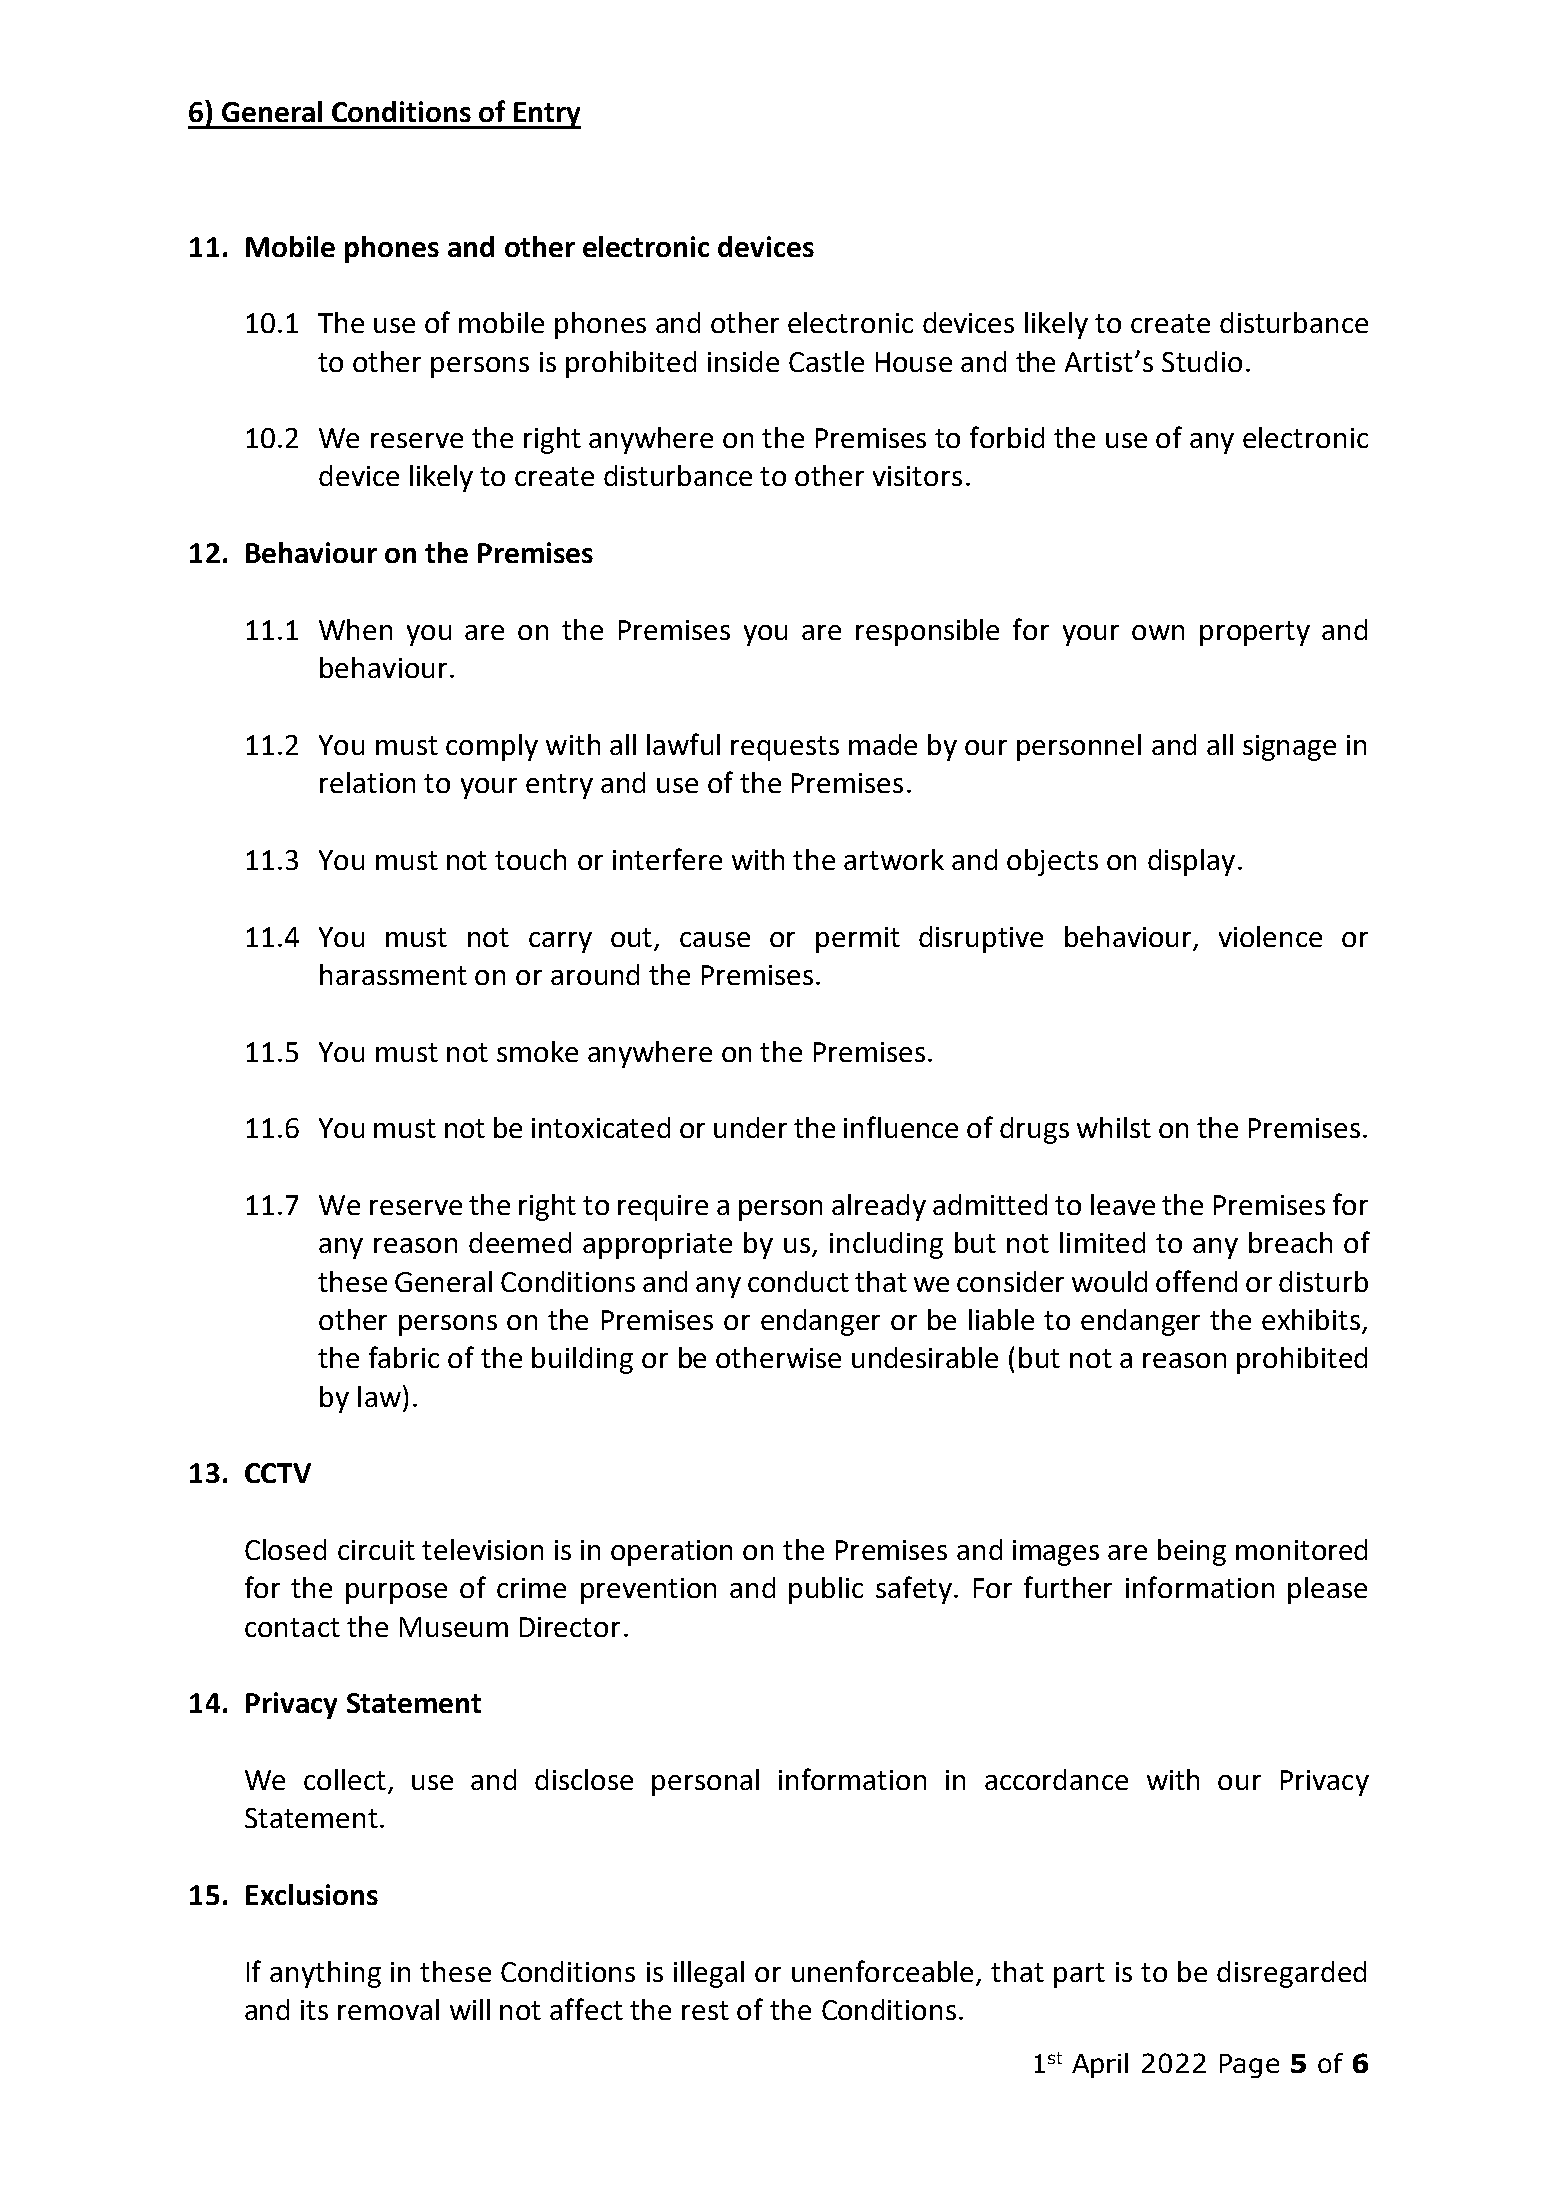  What do you see at coordinates (882, 1971) in the screenshot?
I see `unenforceable` at bounding box center [882, 1971].
